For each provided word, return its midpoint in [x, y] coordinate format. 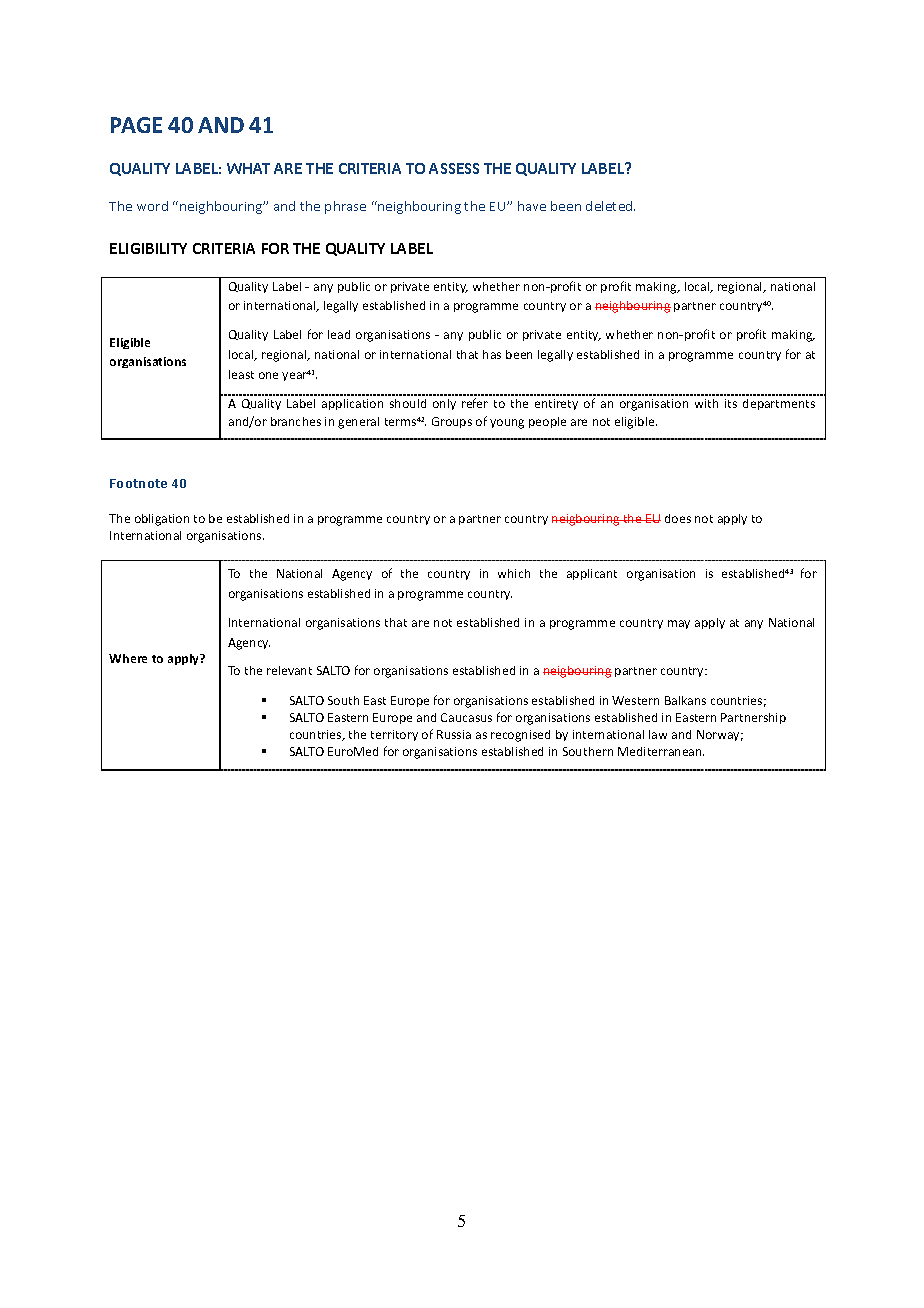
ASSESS [454, 168]
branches [296, 421]
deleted [610, 206]
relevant [289, 670]
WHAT [248, 168]
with [706, 403]
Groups [452, 422]
